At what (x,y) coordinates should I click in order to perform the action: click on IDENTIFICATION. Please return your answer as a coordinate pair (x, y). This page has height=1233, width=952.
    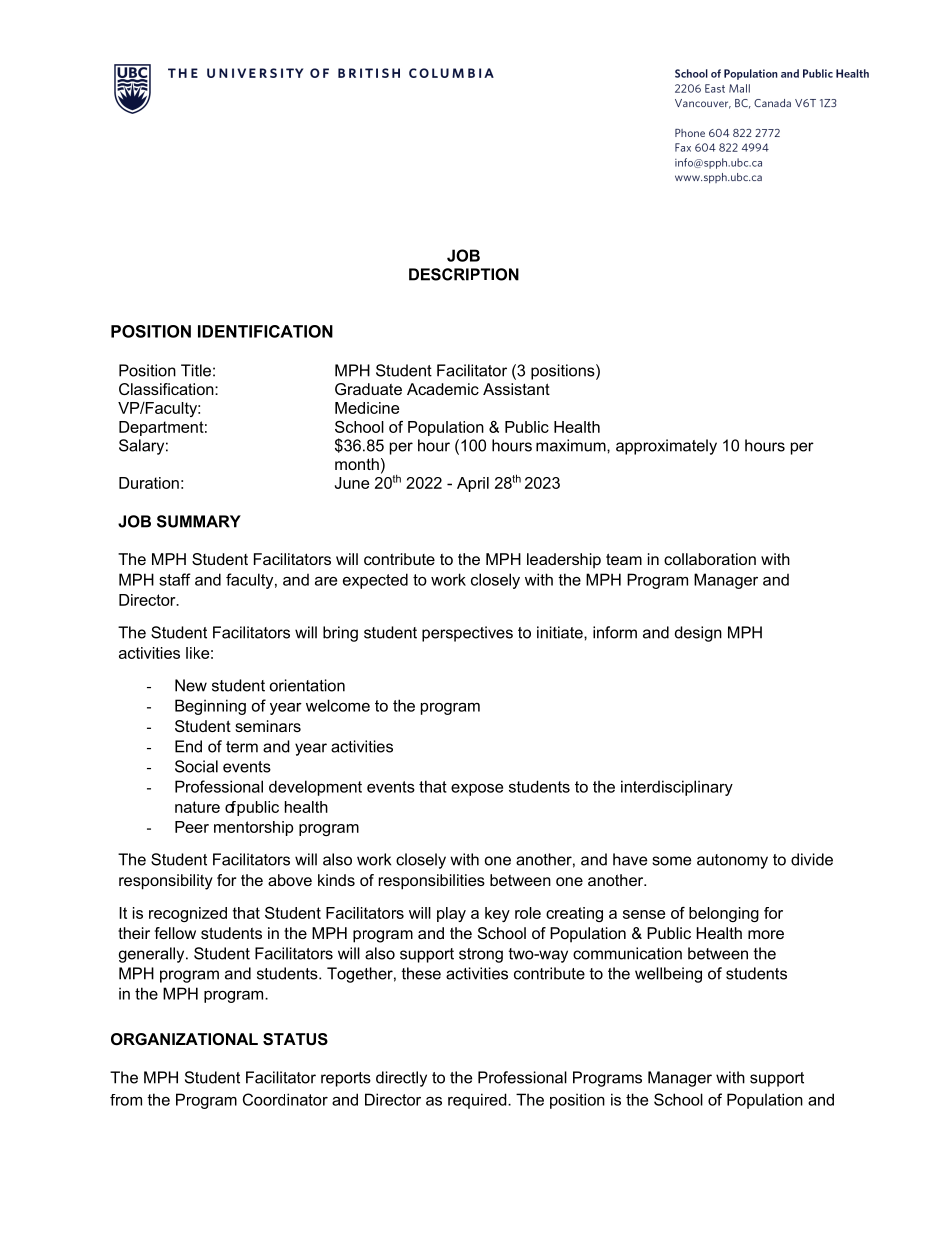
    Looking at the image, I should click on (265, 331).
